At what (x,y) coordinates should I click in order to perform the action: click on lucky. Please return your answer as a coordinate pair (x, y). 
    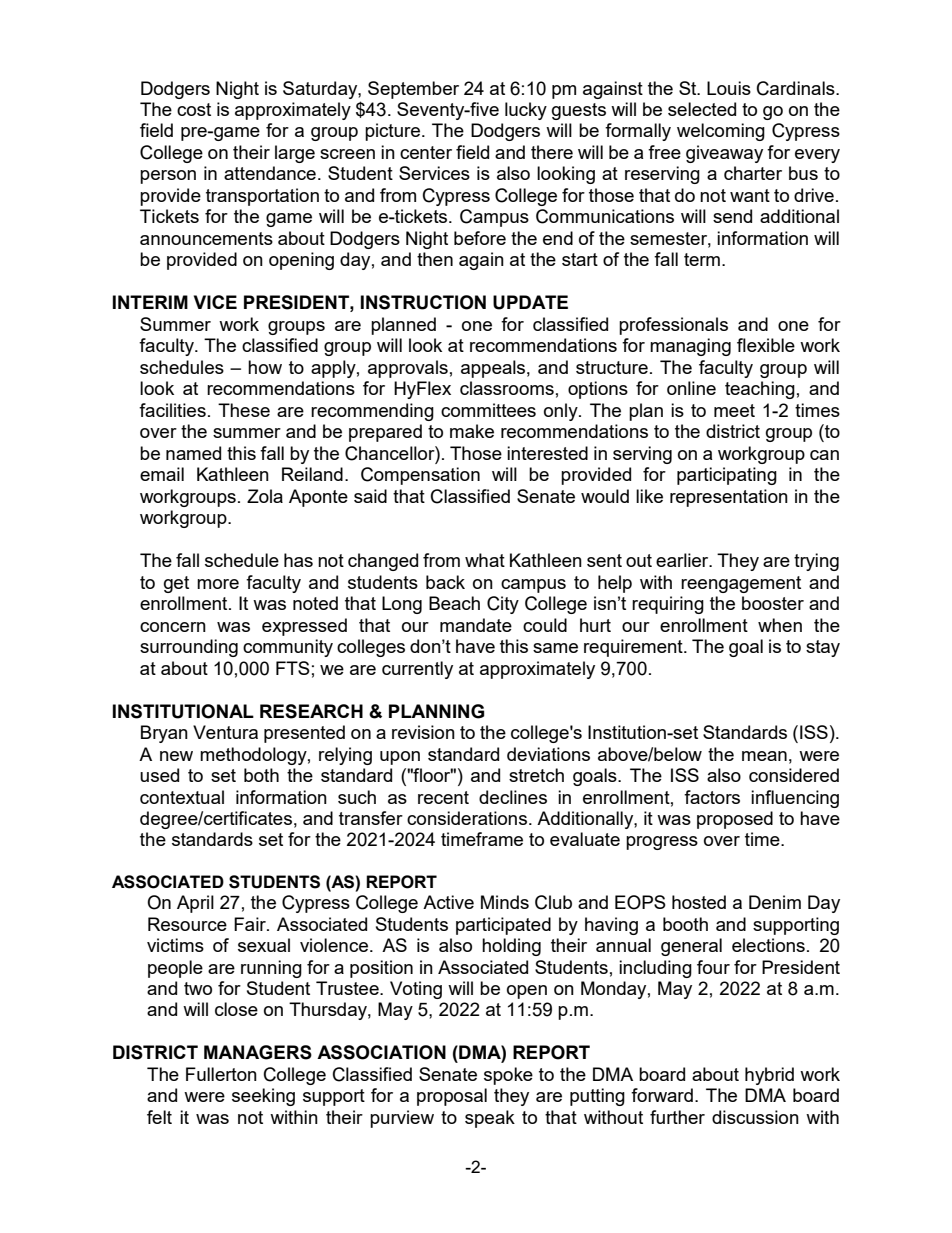
    Looking at the image, I should click on (526, 111).
